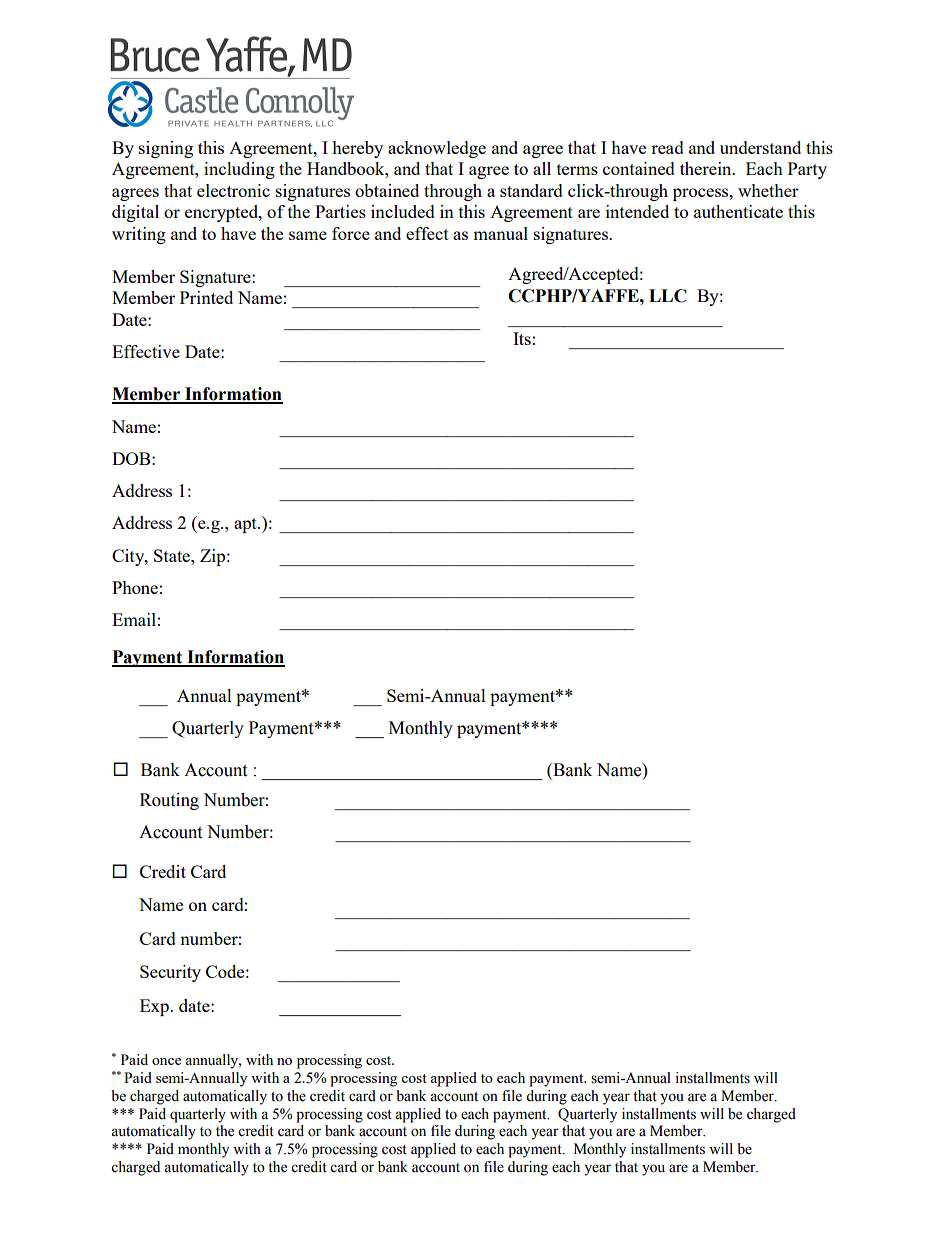 This image has width=952, height=1233. I want to click on Its, so click(522, 338).
